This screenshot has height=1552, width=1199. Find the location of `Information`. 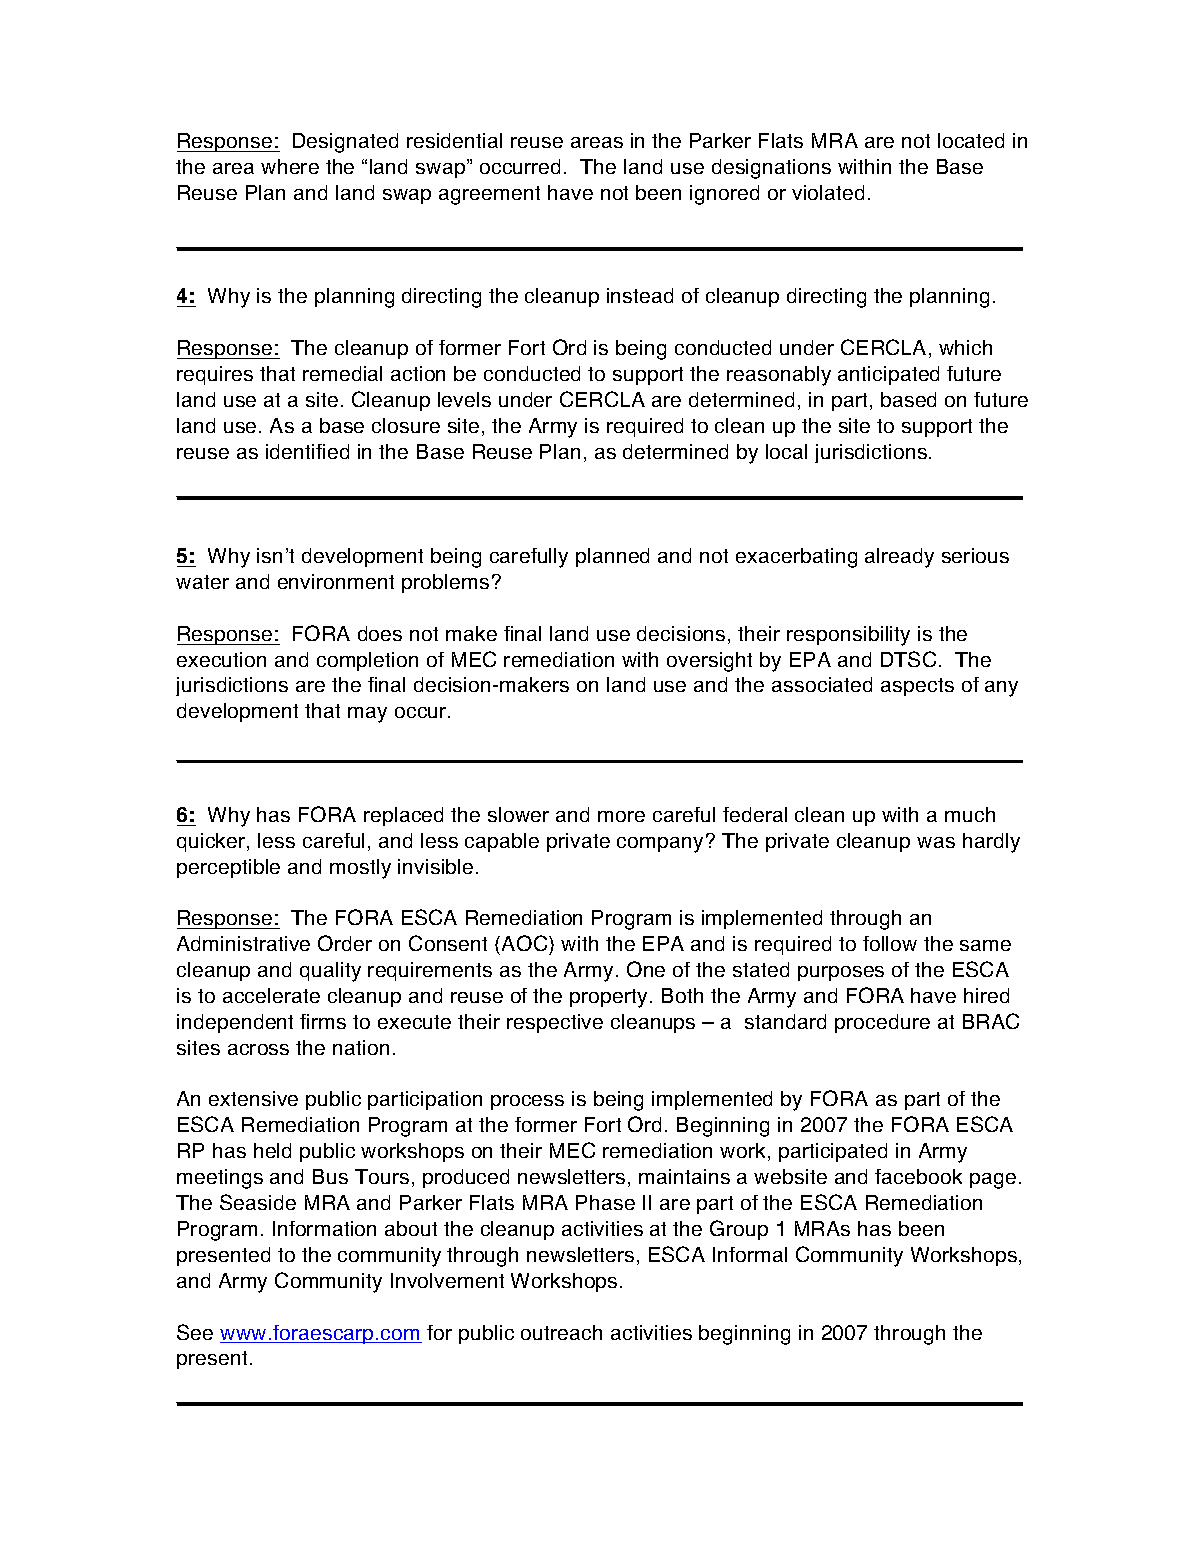

Information is located at coordinates (324, 1228).
